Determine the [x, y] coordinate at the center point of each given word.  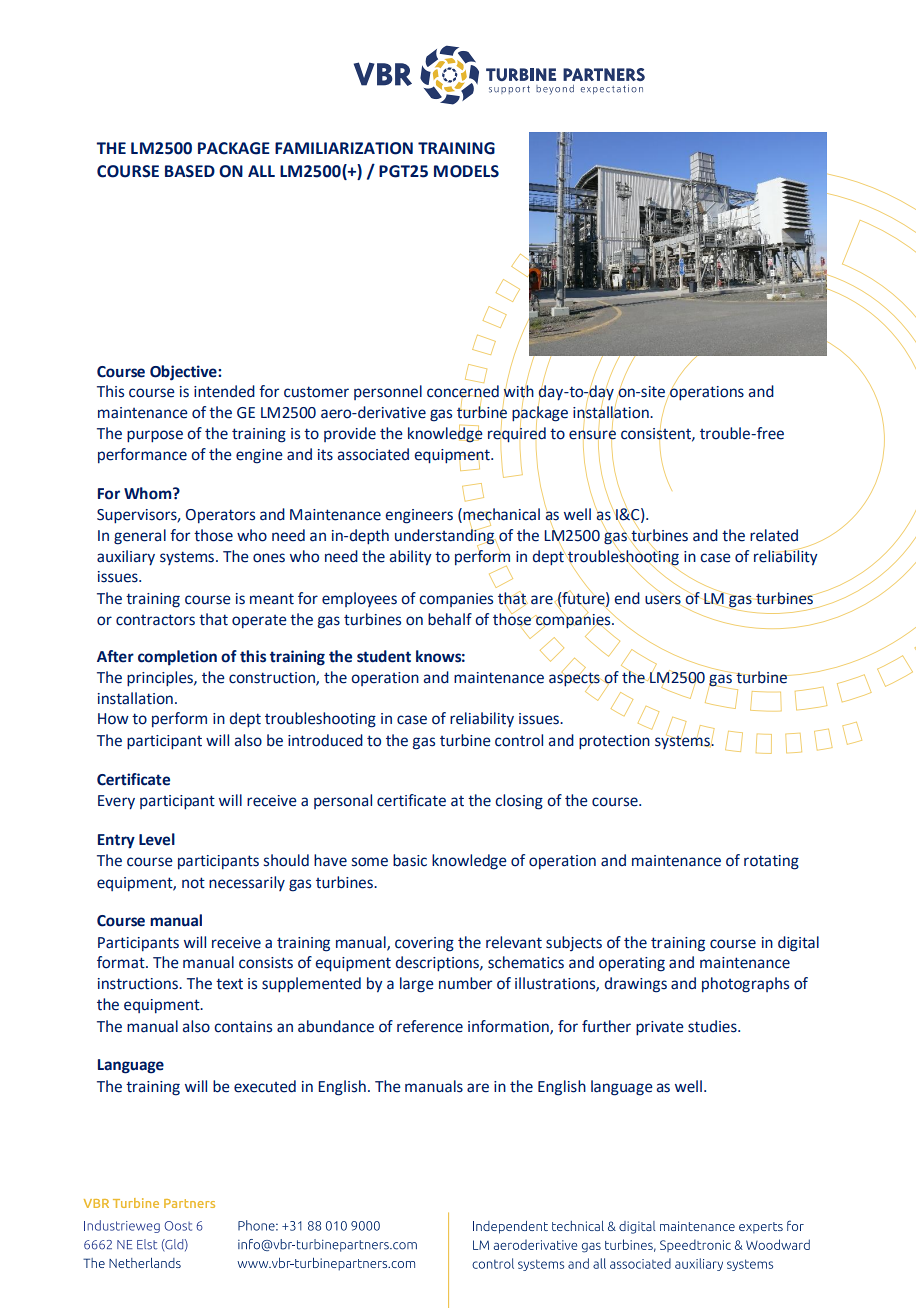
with [519, 391]
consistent [657, 433]
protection [614, 742]
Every [116, 802]
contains [243, 1027]
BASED [190, 171]
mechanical [500, 515]
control [519, 740]
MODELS [466, 171]
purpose [155, 436]
